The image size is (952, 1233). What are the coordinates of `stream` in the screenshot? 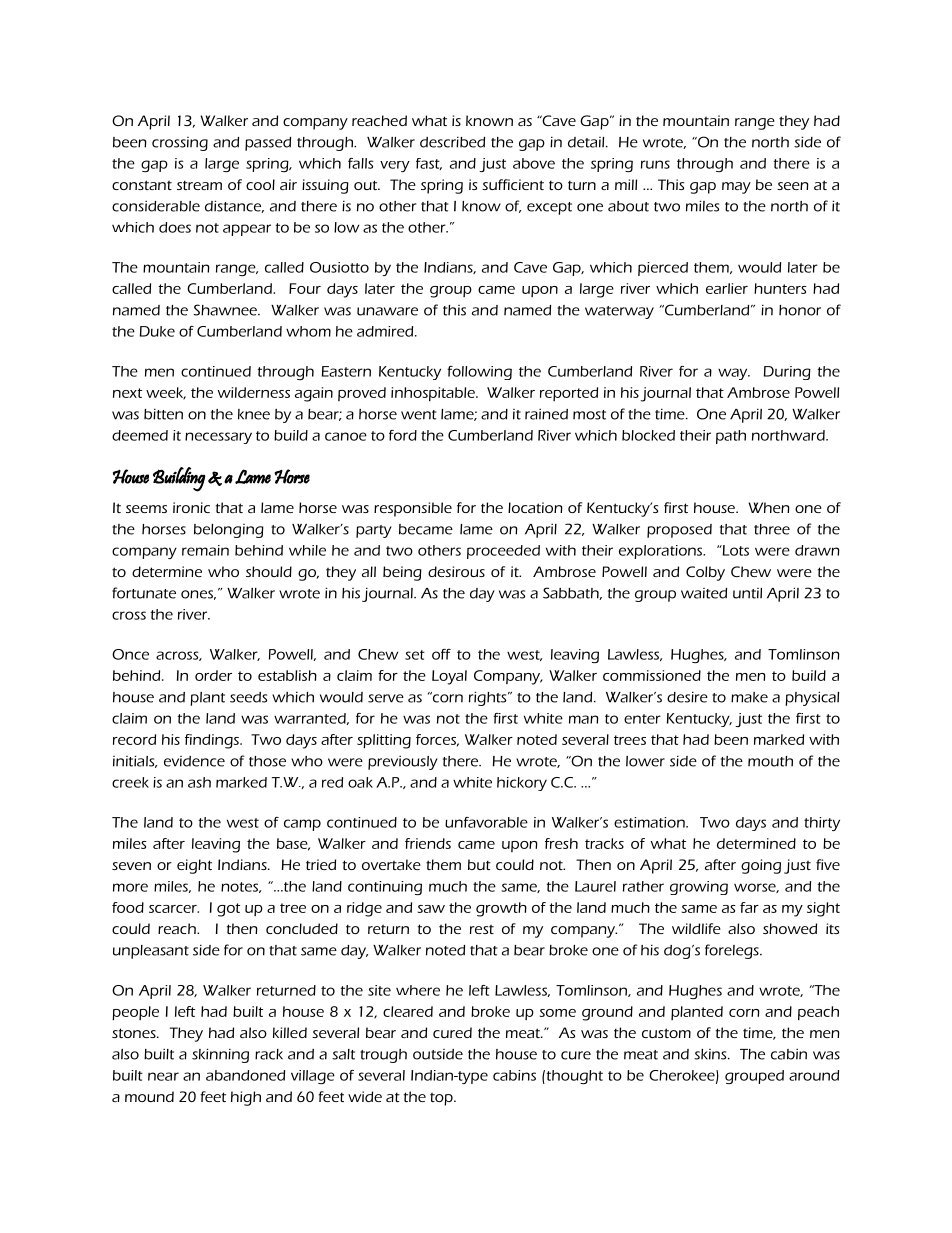 It's located at (199, 185).
